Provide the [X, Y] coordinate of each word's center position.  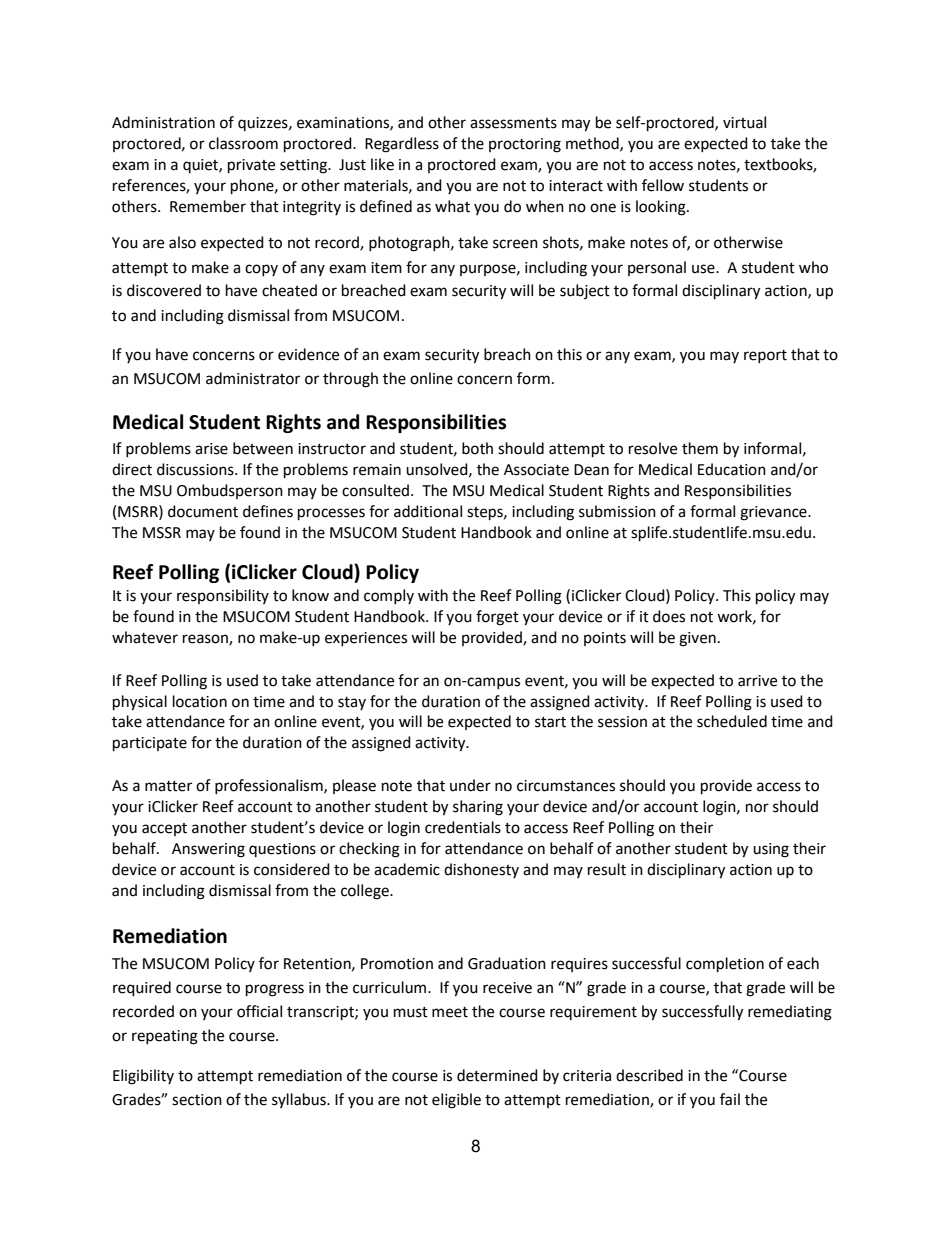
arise [211, 449]
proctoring [525, 145]
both [477, 448]
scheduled [732, 721]
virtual [744, 122]
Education [732, 469]
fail [730, 1099]
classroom [243, 143]
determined [497, 1075]
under [470, 785]
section [197, 1100]
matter [168, 786]
